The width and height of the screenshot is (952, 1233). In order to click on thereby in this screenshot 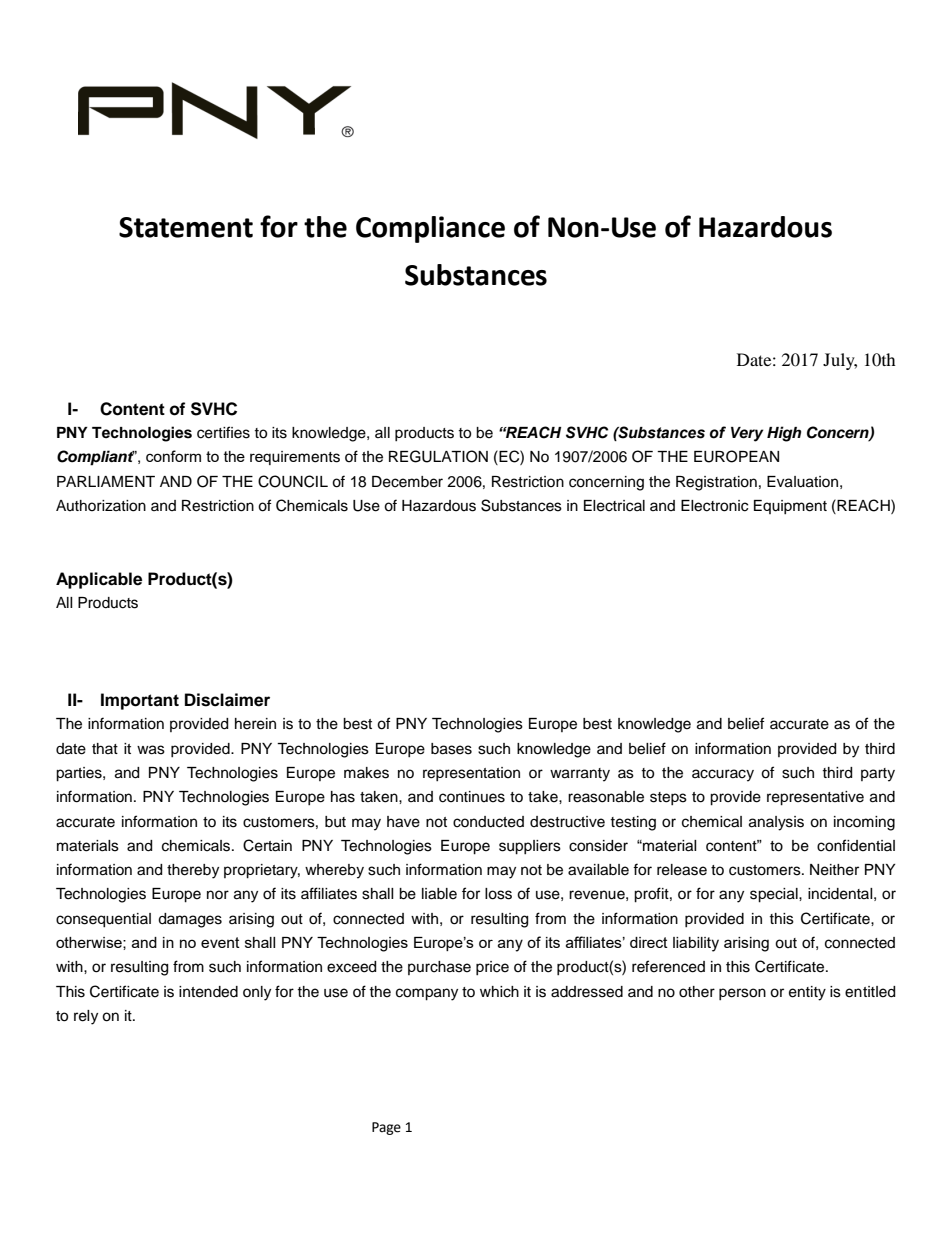, I will do `click(193, 871)`.
